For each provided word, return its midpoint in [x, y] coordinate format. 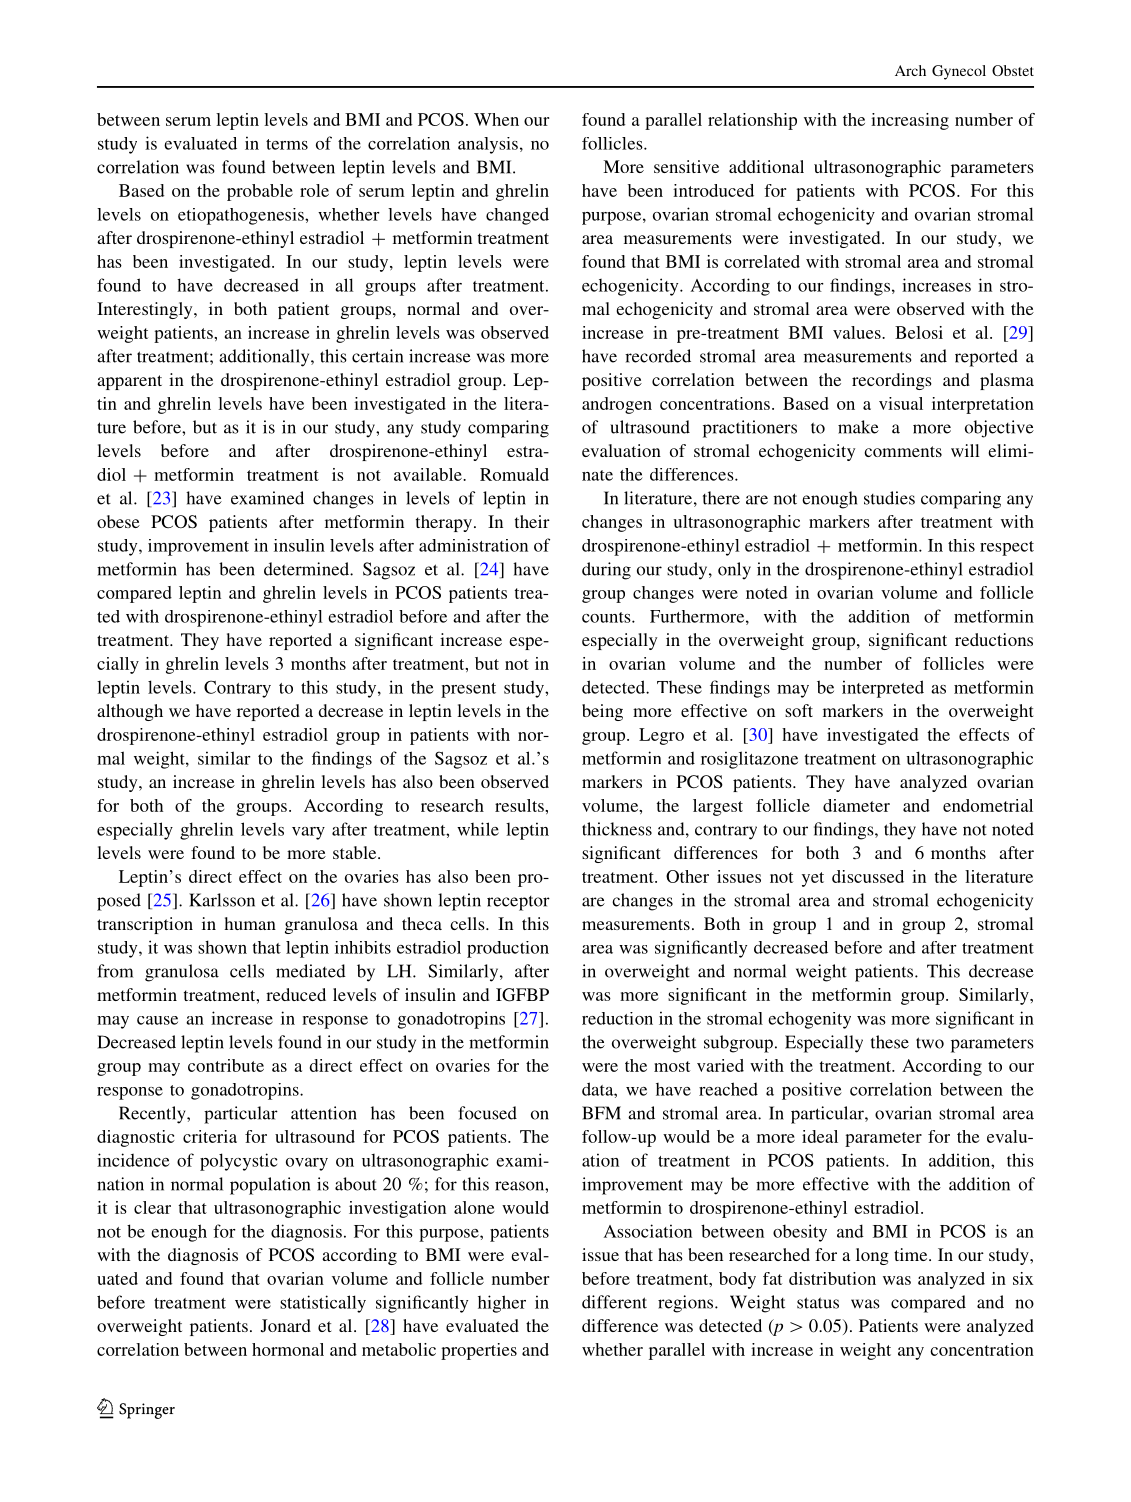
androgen [617, 405]
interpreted [883, 689]
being [602, 712]
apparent [129, 382]
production [508, 949]
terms [287, 144]
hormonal [288, 1349]
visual [901, 403]
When [496, 119]
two [930, 1043]
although [130, 712]
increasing [910, 121]
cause [157, 1020]
